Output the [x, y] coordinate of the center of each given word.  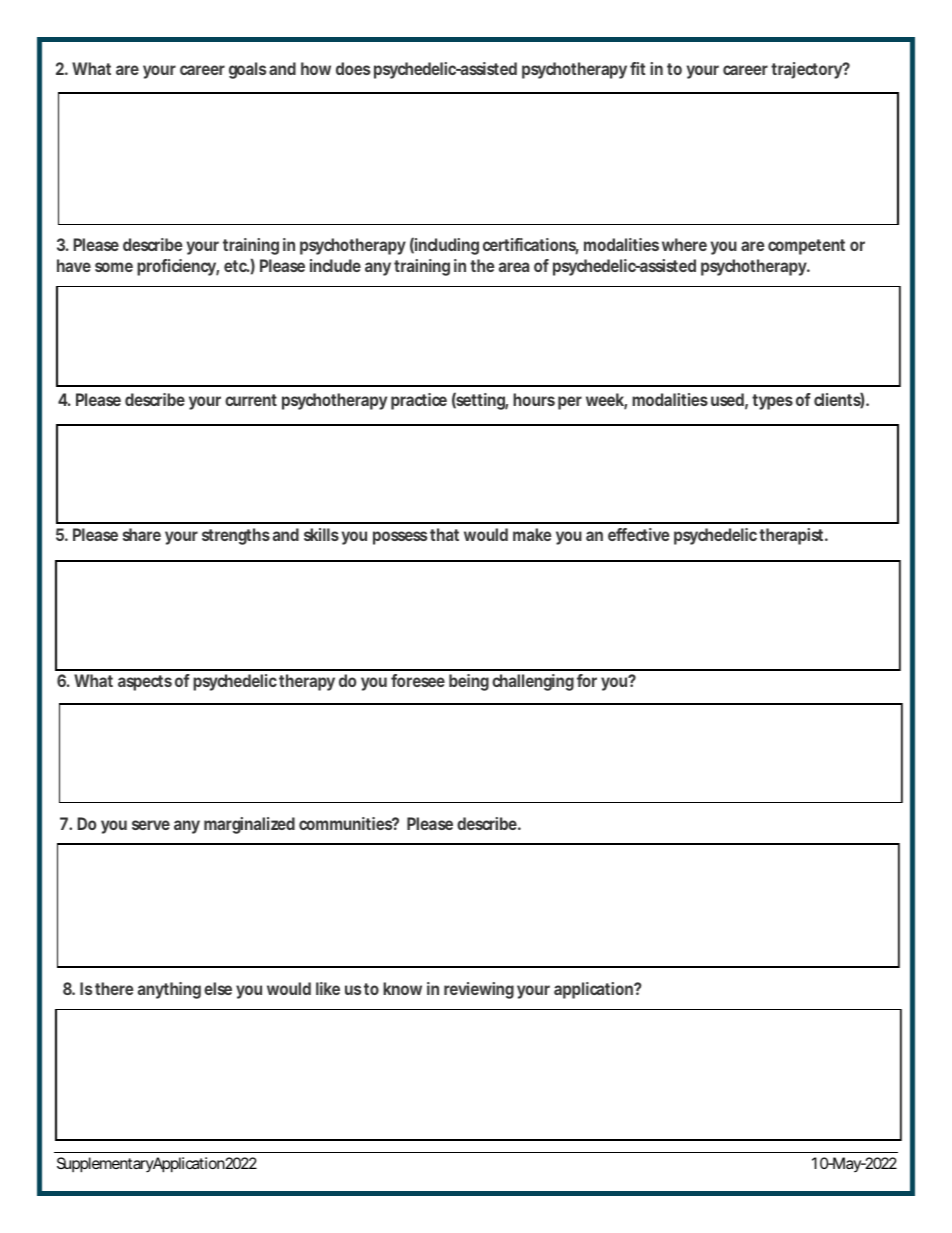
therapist [793, 536]
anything [169, 990]
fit [637, 68]
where [684, 244]
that [444, 534]
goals [247, 70]
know [402, 988]
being [469, 682]
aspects [145, 683]
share [142, 534]
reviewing [479, 990]
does [353, 68]
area [514, 267]
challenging [533, 682]
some [114, 267]
